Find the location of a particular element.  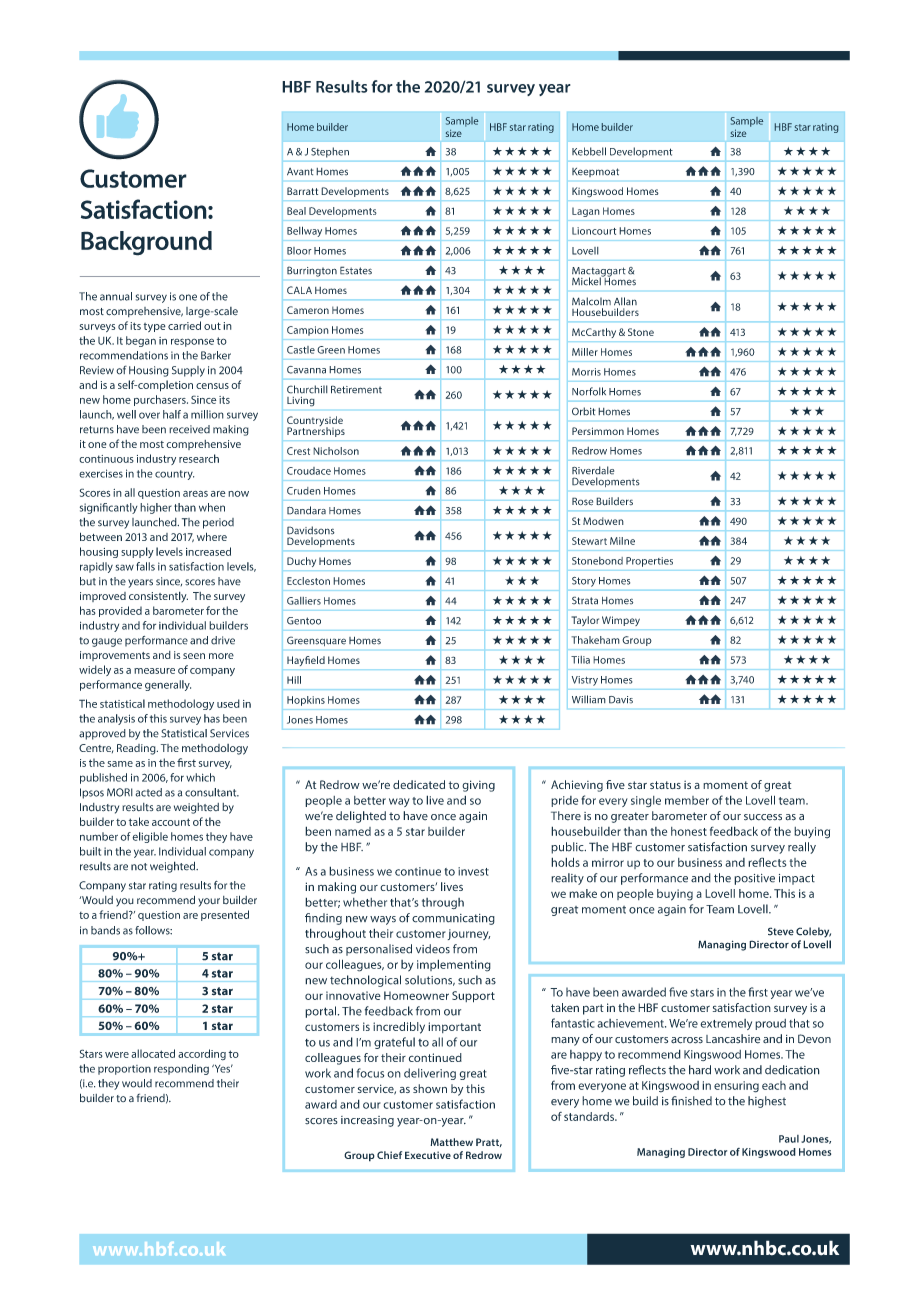

Davis is located at coordinates (621, 700).
